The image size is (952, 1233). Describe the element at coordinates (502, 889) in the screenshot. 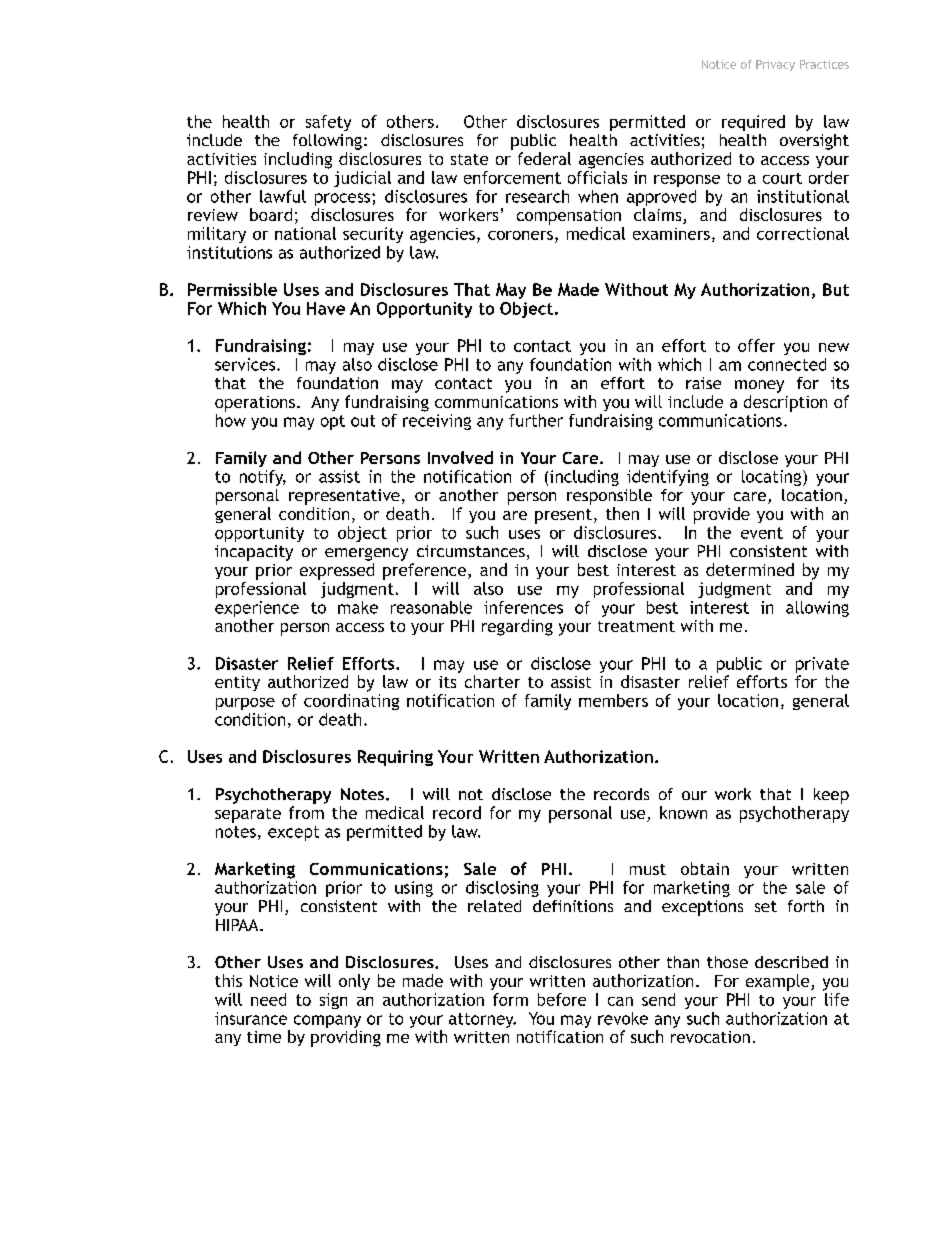

I see `disclosing` at that location.
